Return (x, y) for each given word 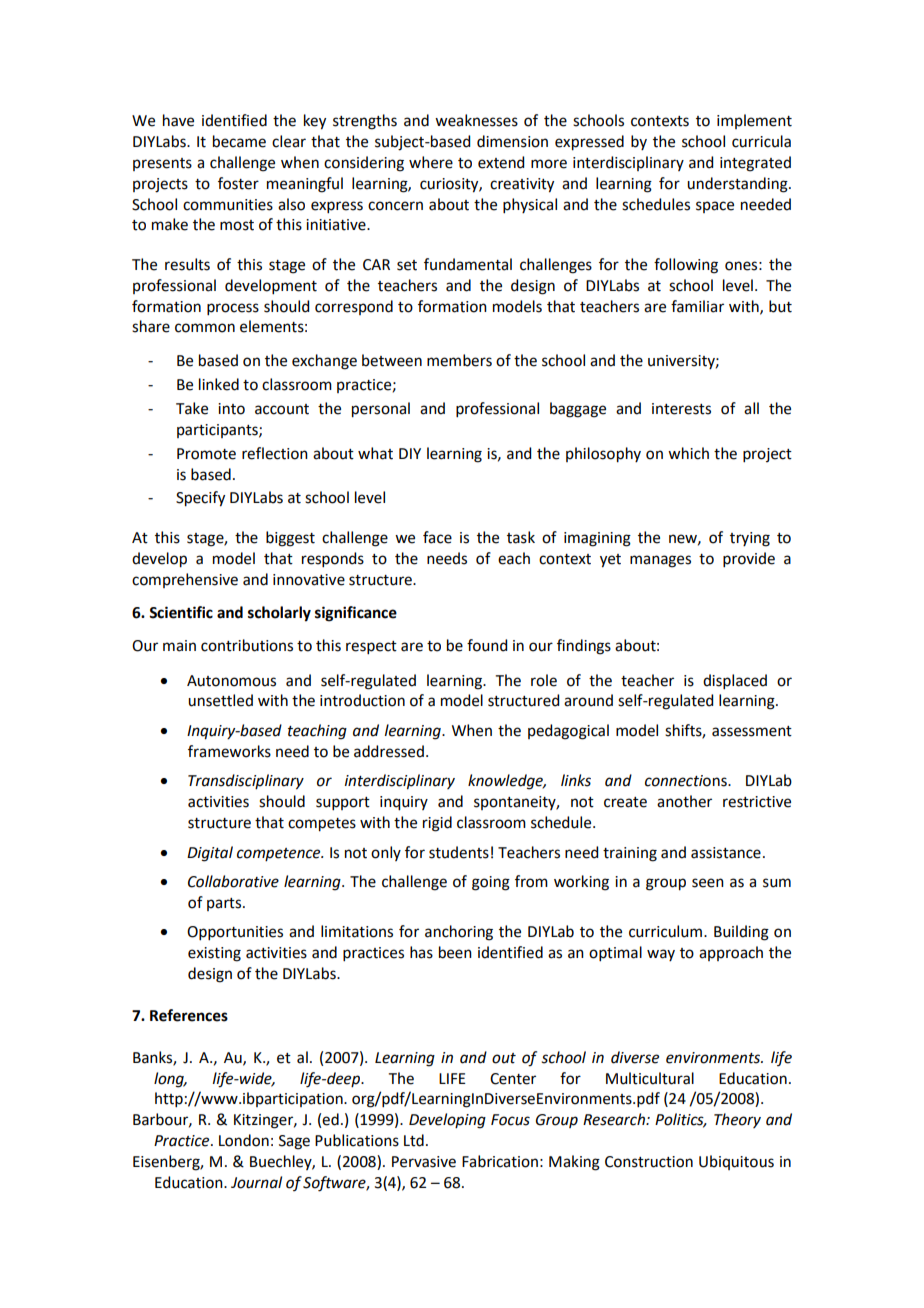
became (239, 141)
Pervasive (424, 1162)
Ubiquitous (736, 1162)
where (431, 162)
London (244, 1140)
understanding (738, 185)
